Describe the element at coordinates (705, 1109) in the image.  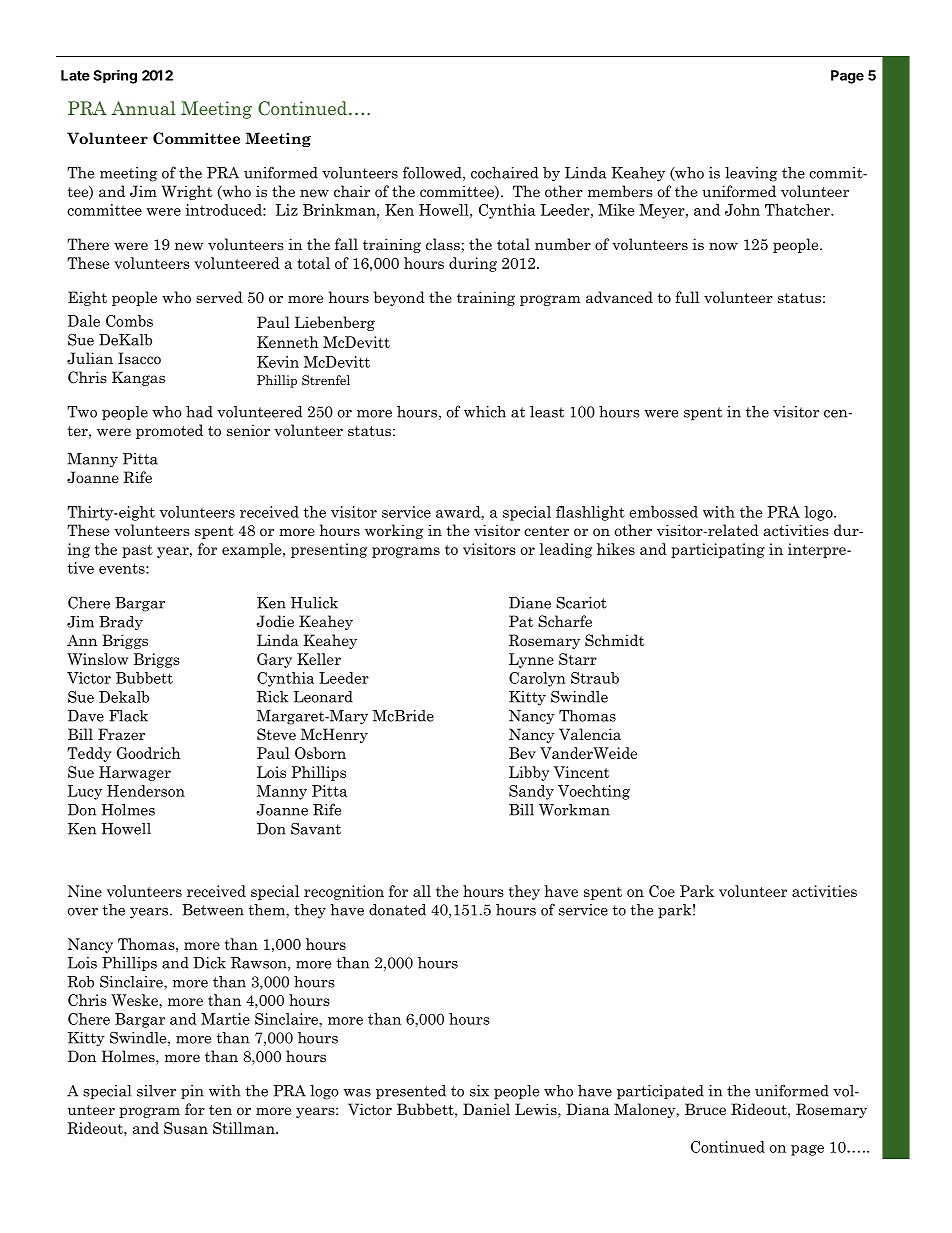
I see `Bruce` at that location.
